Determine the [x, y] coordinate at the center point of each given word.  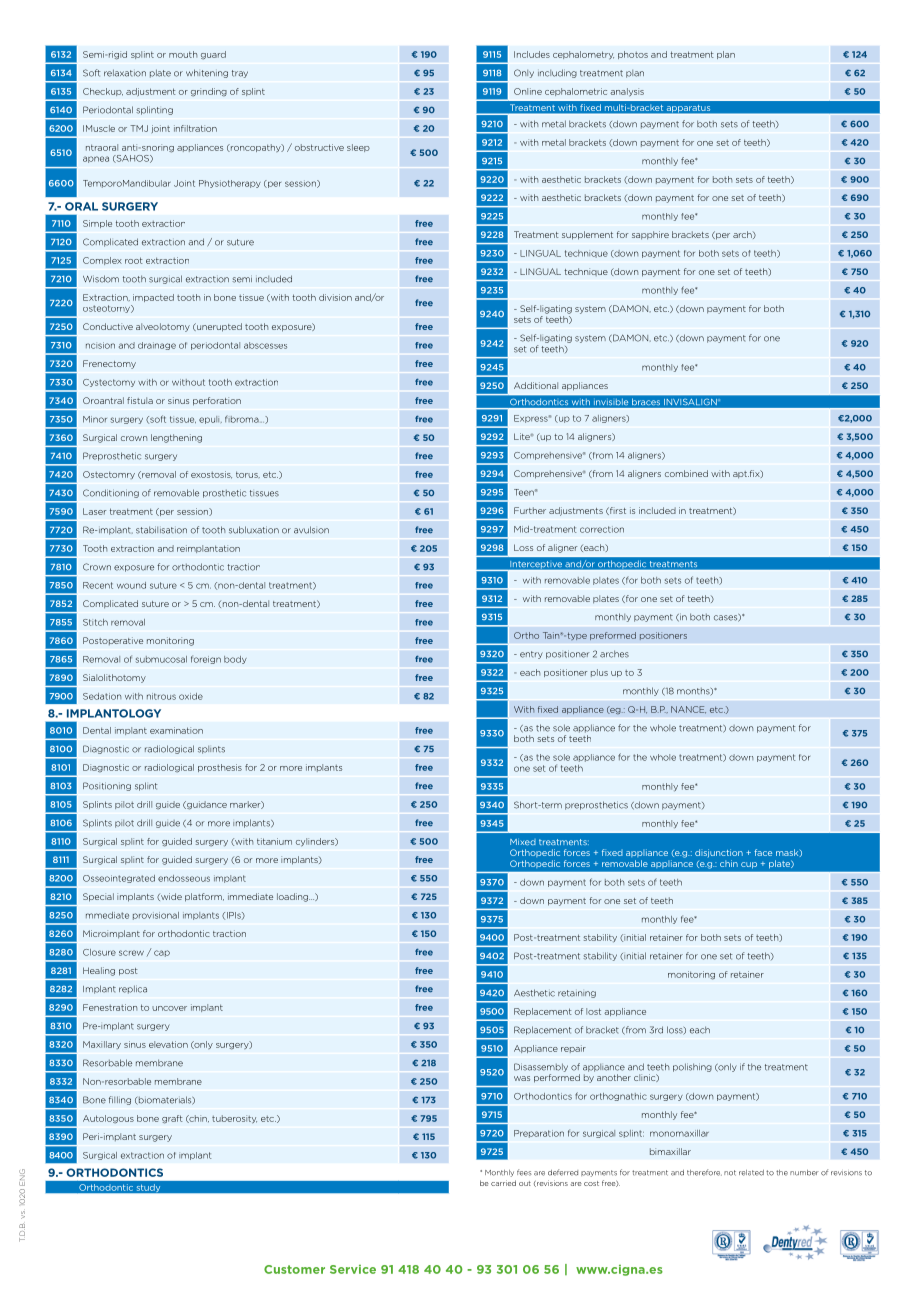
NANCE [688, 710]
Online [528, 91]
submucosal [161, 659]
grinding [209, 92]
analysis [627, 92]
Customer [294, 1269]
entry [531, 655]
